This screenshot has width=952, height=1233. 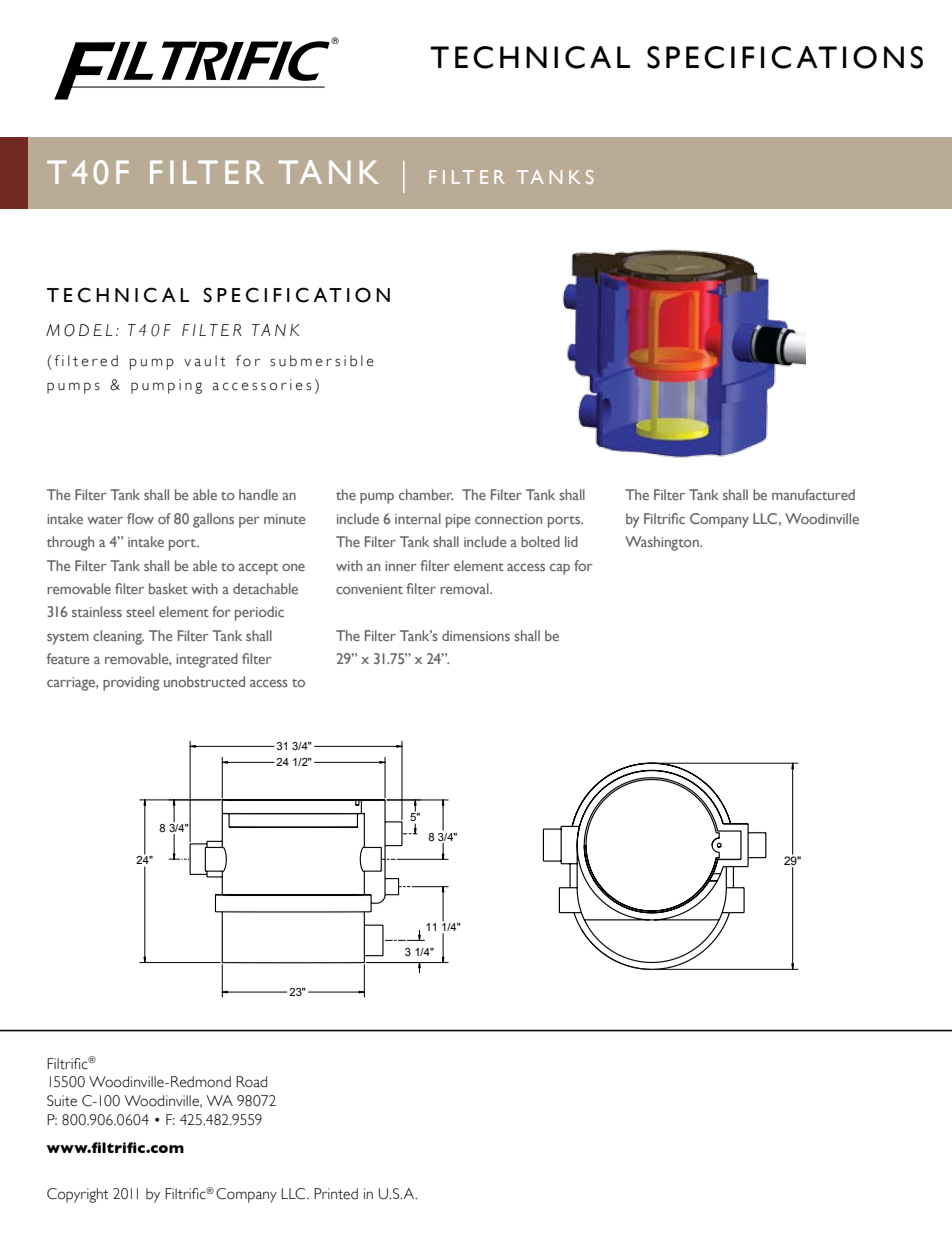 What do you see at coordinates (251, 1082) in the screenshot?
I see `Road` at bounding box center [251, 1082].
